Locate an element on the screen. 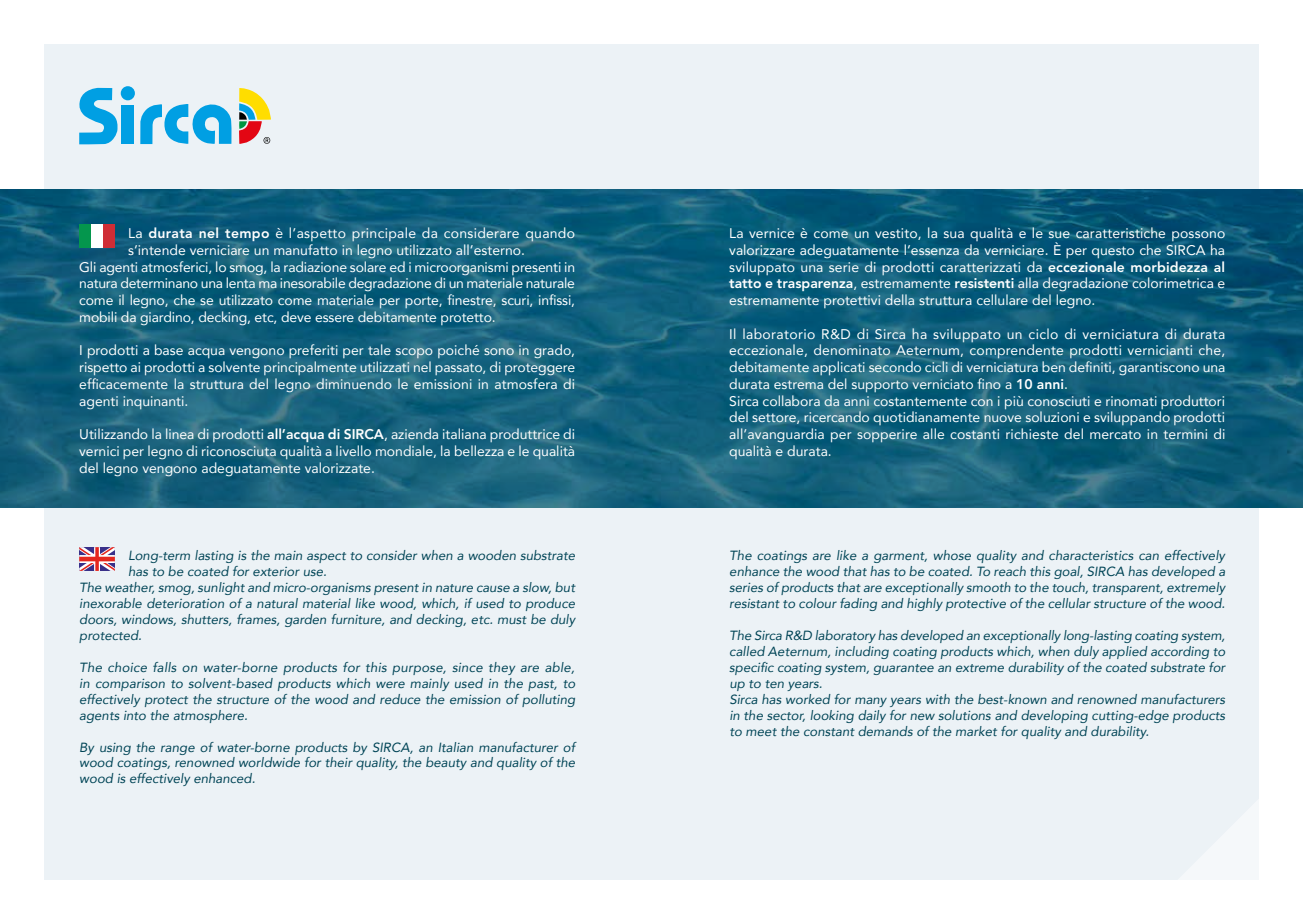 The width and height of the screenshot is (1303, 924). tempo is located at coordinates (247, 235).
